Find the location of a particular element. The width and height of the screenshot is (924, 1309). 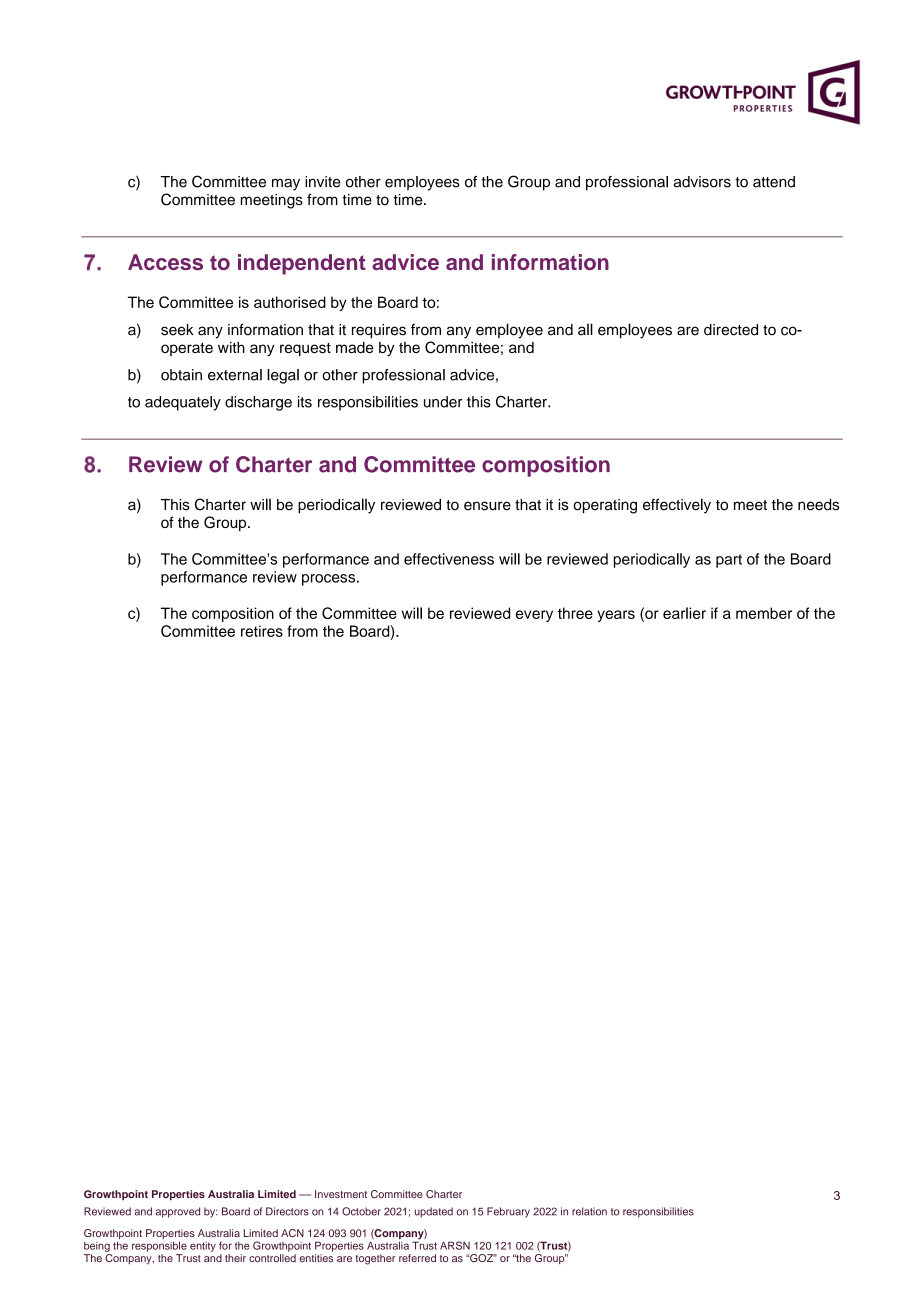

approved is located at coordinates (178, 1212).
